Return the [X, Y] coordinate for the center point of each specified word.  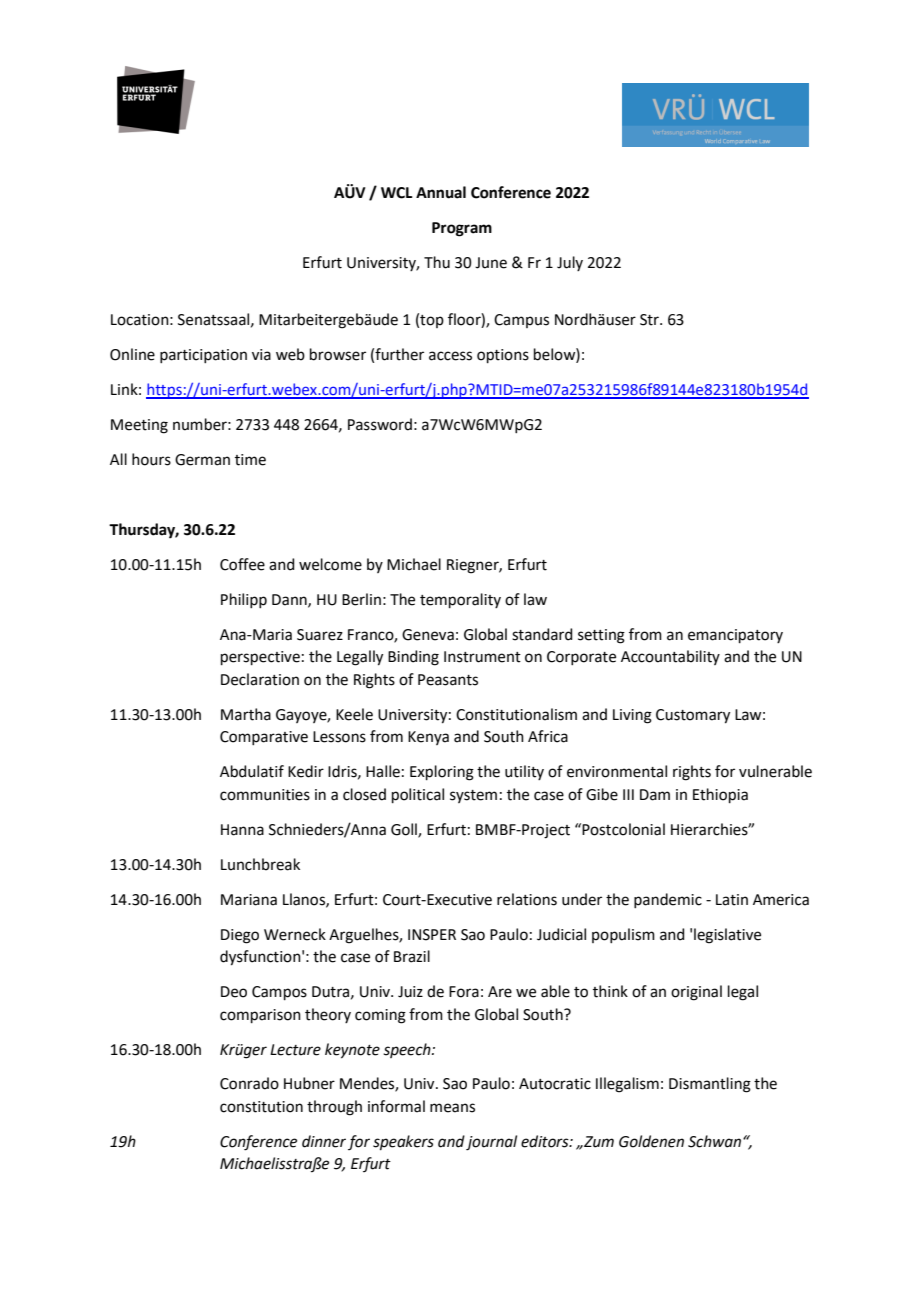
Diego [240, 936]
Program [462, 229]
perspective [260, 658]
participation [203, 356]
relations [527, 899]
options [503, 356]
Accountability [670, 657]
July [570, 263]
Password [380, 424]
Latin [732, 900]
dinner [324, 1141]
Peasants [448, 680]
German [202, 460]
